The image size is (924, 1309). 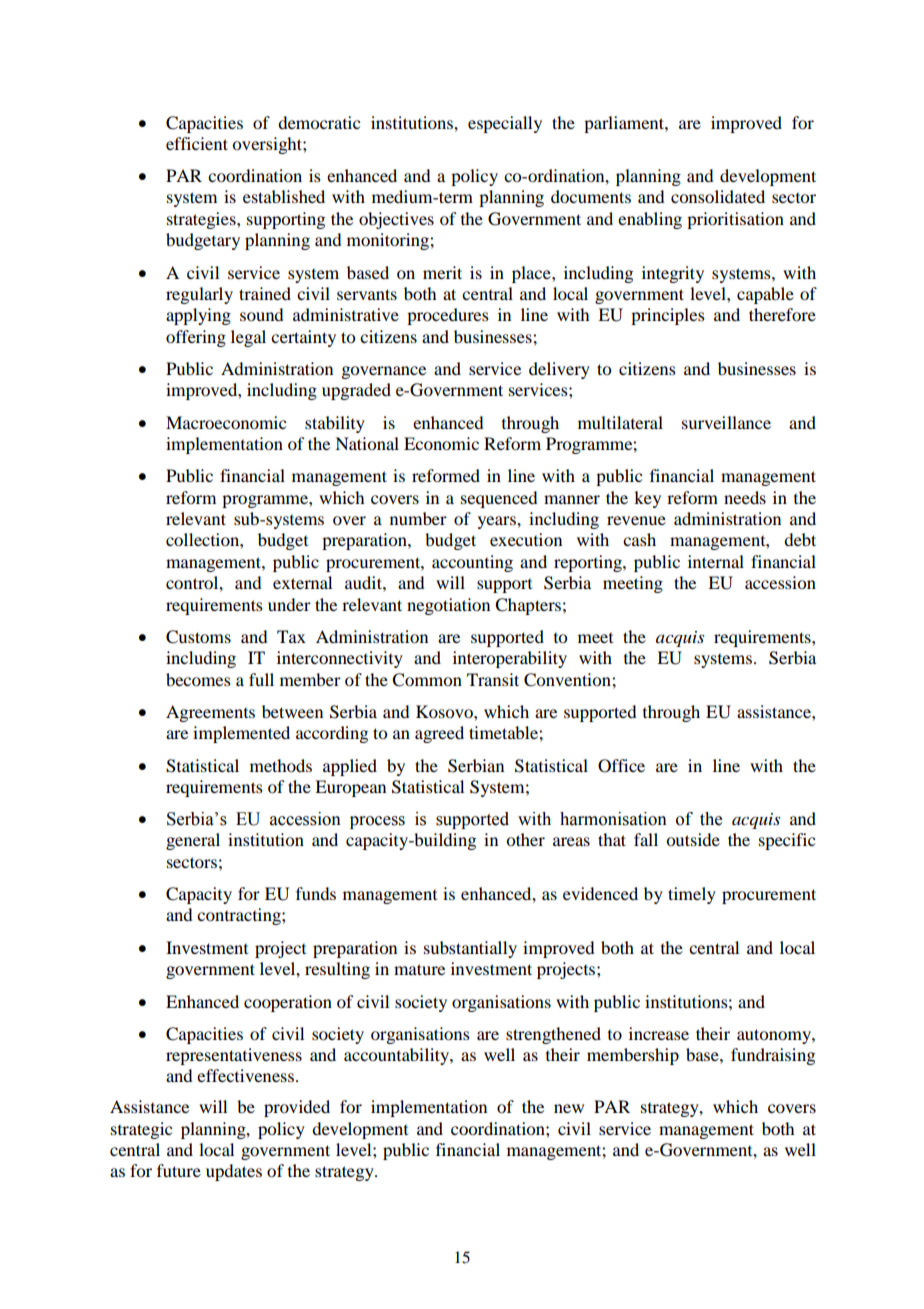 What do you see at coordinates (621, 766) in the screenshot?
I see `Office` at bounding box center [621, 766].
